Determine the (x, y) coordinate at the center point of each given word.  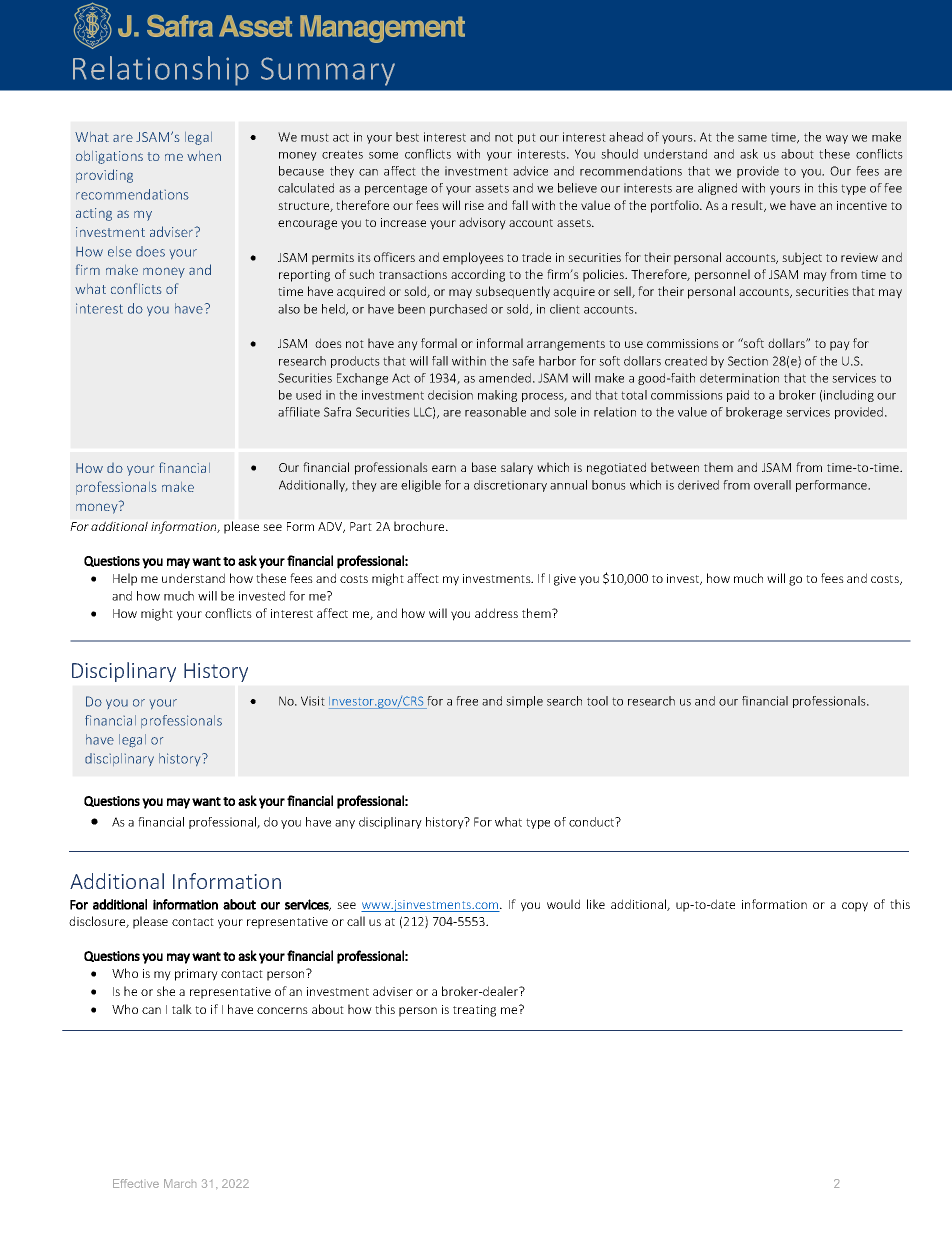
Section (748, 361)
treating (474, 1011)
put (527, 138)
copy (855, 907)
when (204, 156)
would (563, 904)
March (180, 1183)
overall (772, 485)
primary (196, 975)
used (308, 395)
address (496, 613)
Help (125, 579)
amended (505, 378)
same (752, 138)
